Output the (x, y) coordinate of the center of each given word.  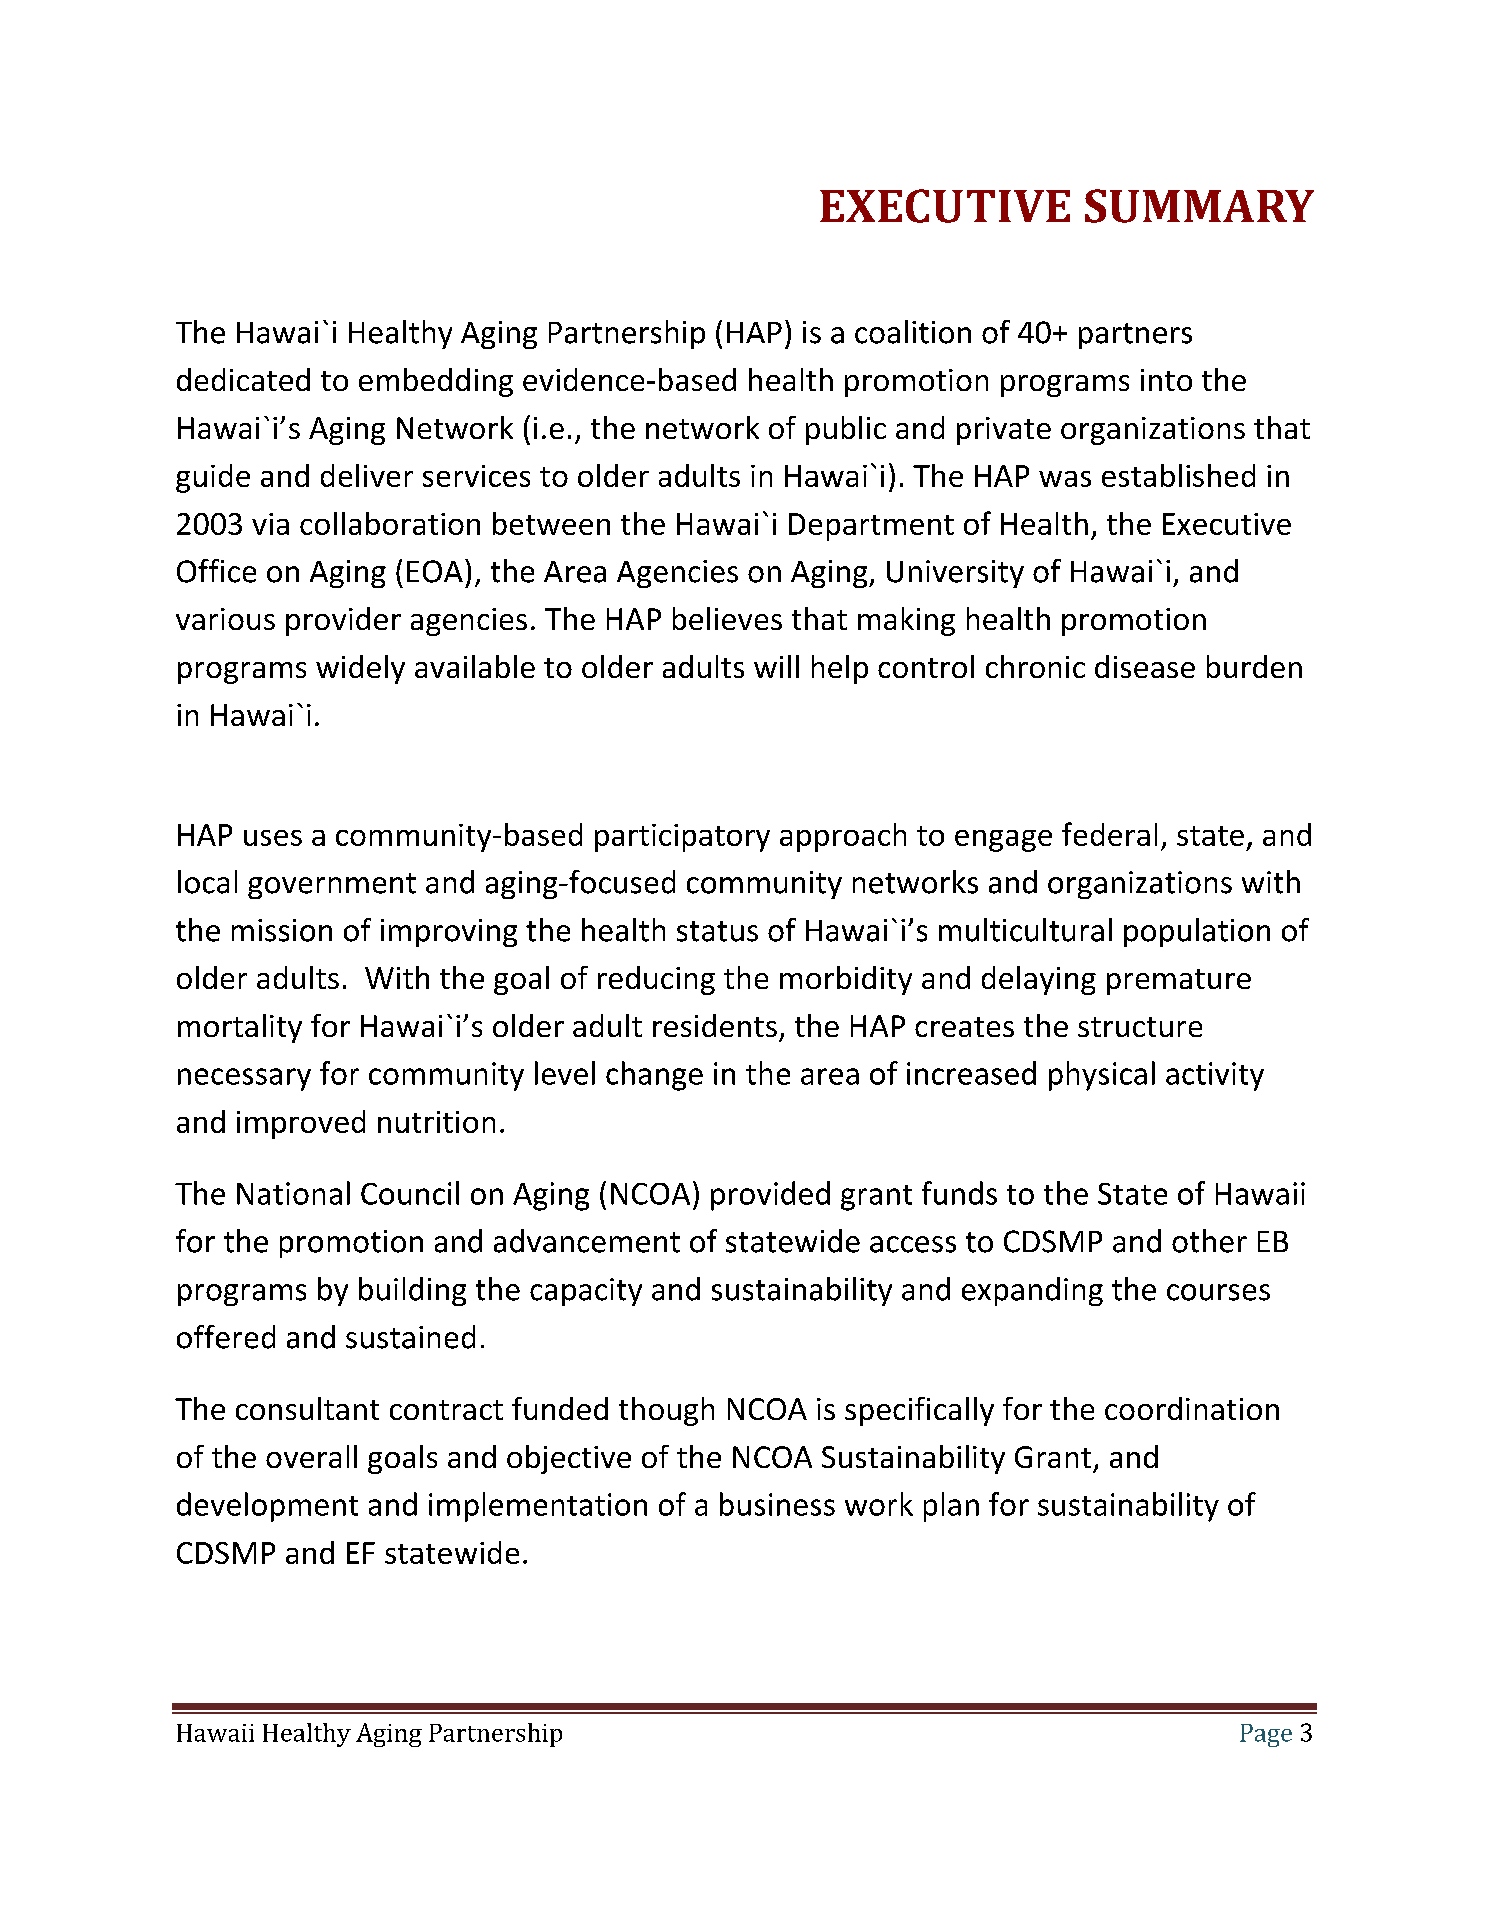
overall (311, 1456)
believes (727, 618)
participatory (682, 838)
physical (1102, 1076)
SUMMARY (1199, 206)
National (293, 1193)
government (332, 886)
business (777, 1504)
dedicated (243, 379)
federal (1109, 834)
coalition (913, 332)
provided (770, 1196)
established (1178, 475)
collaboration (390, 523)
